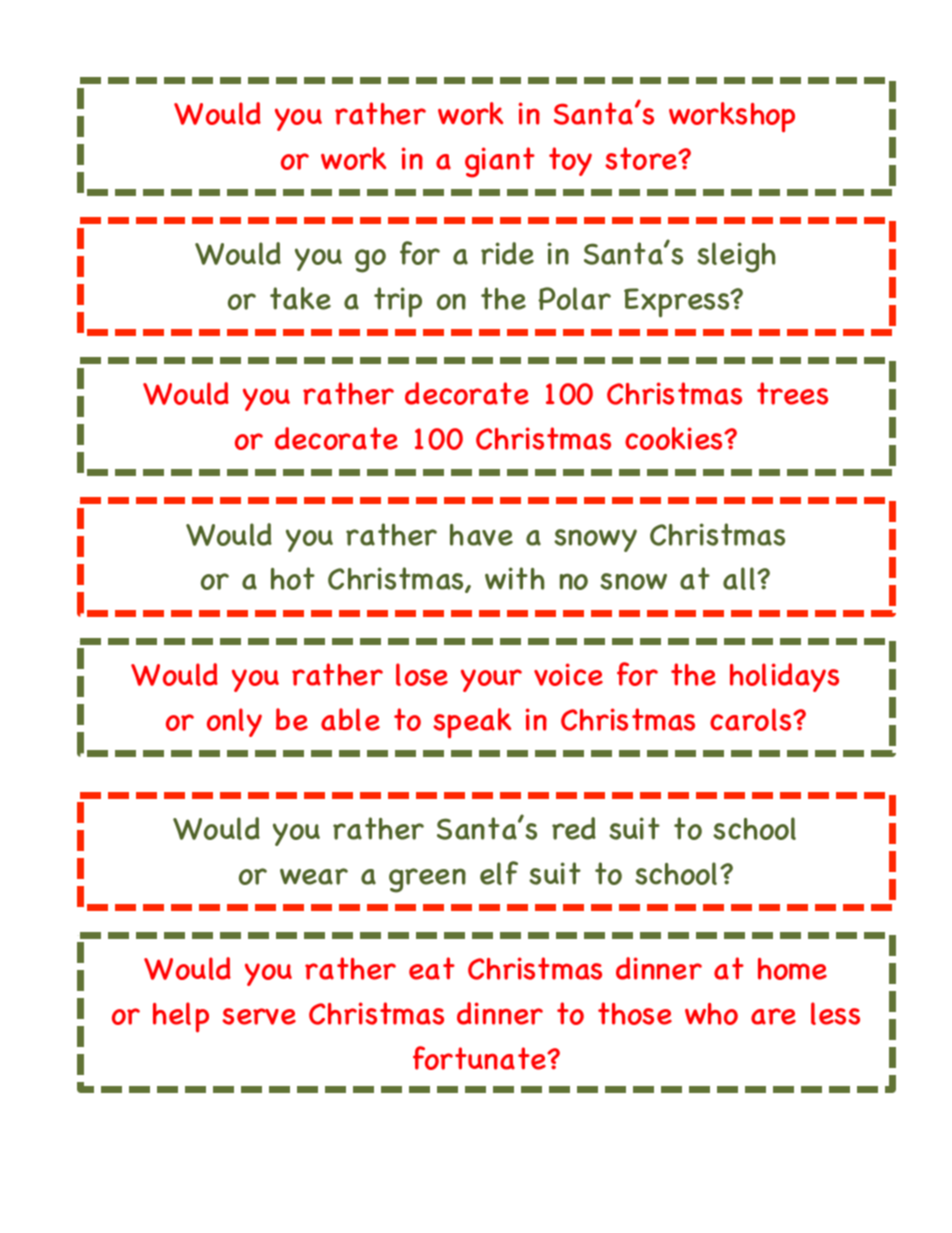  I want to click on with, so click(515, 578).
